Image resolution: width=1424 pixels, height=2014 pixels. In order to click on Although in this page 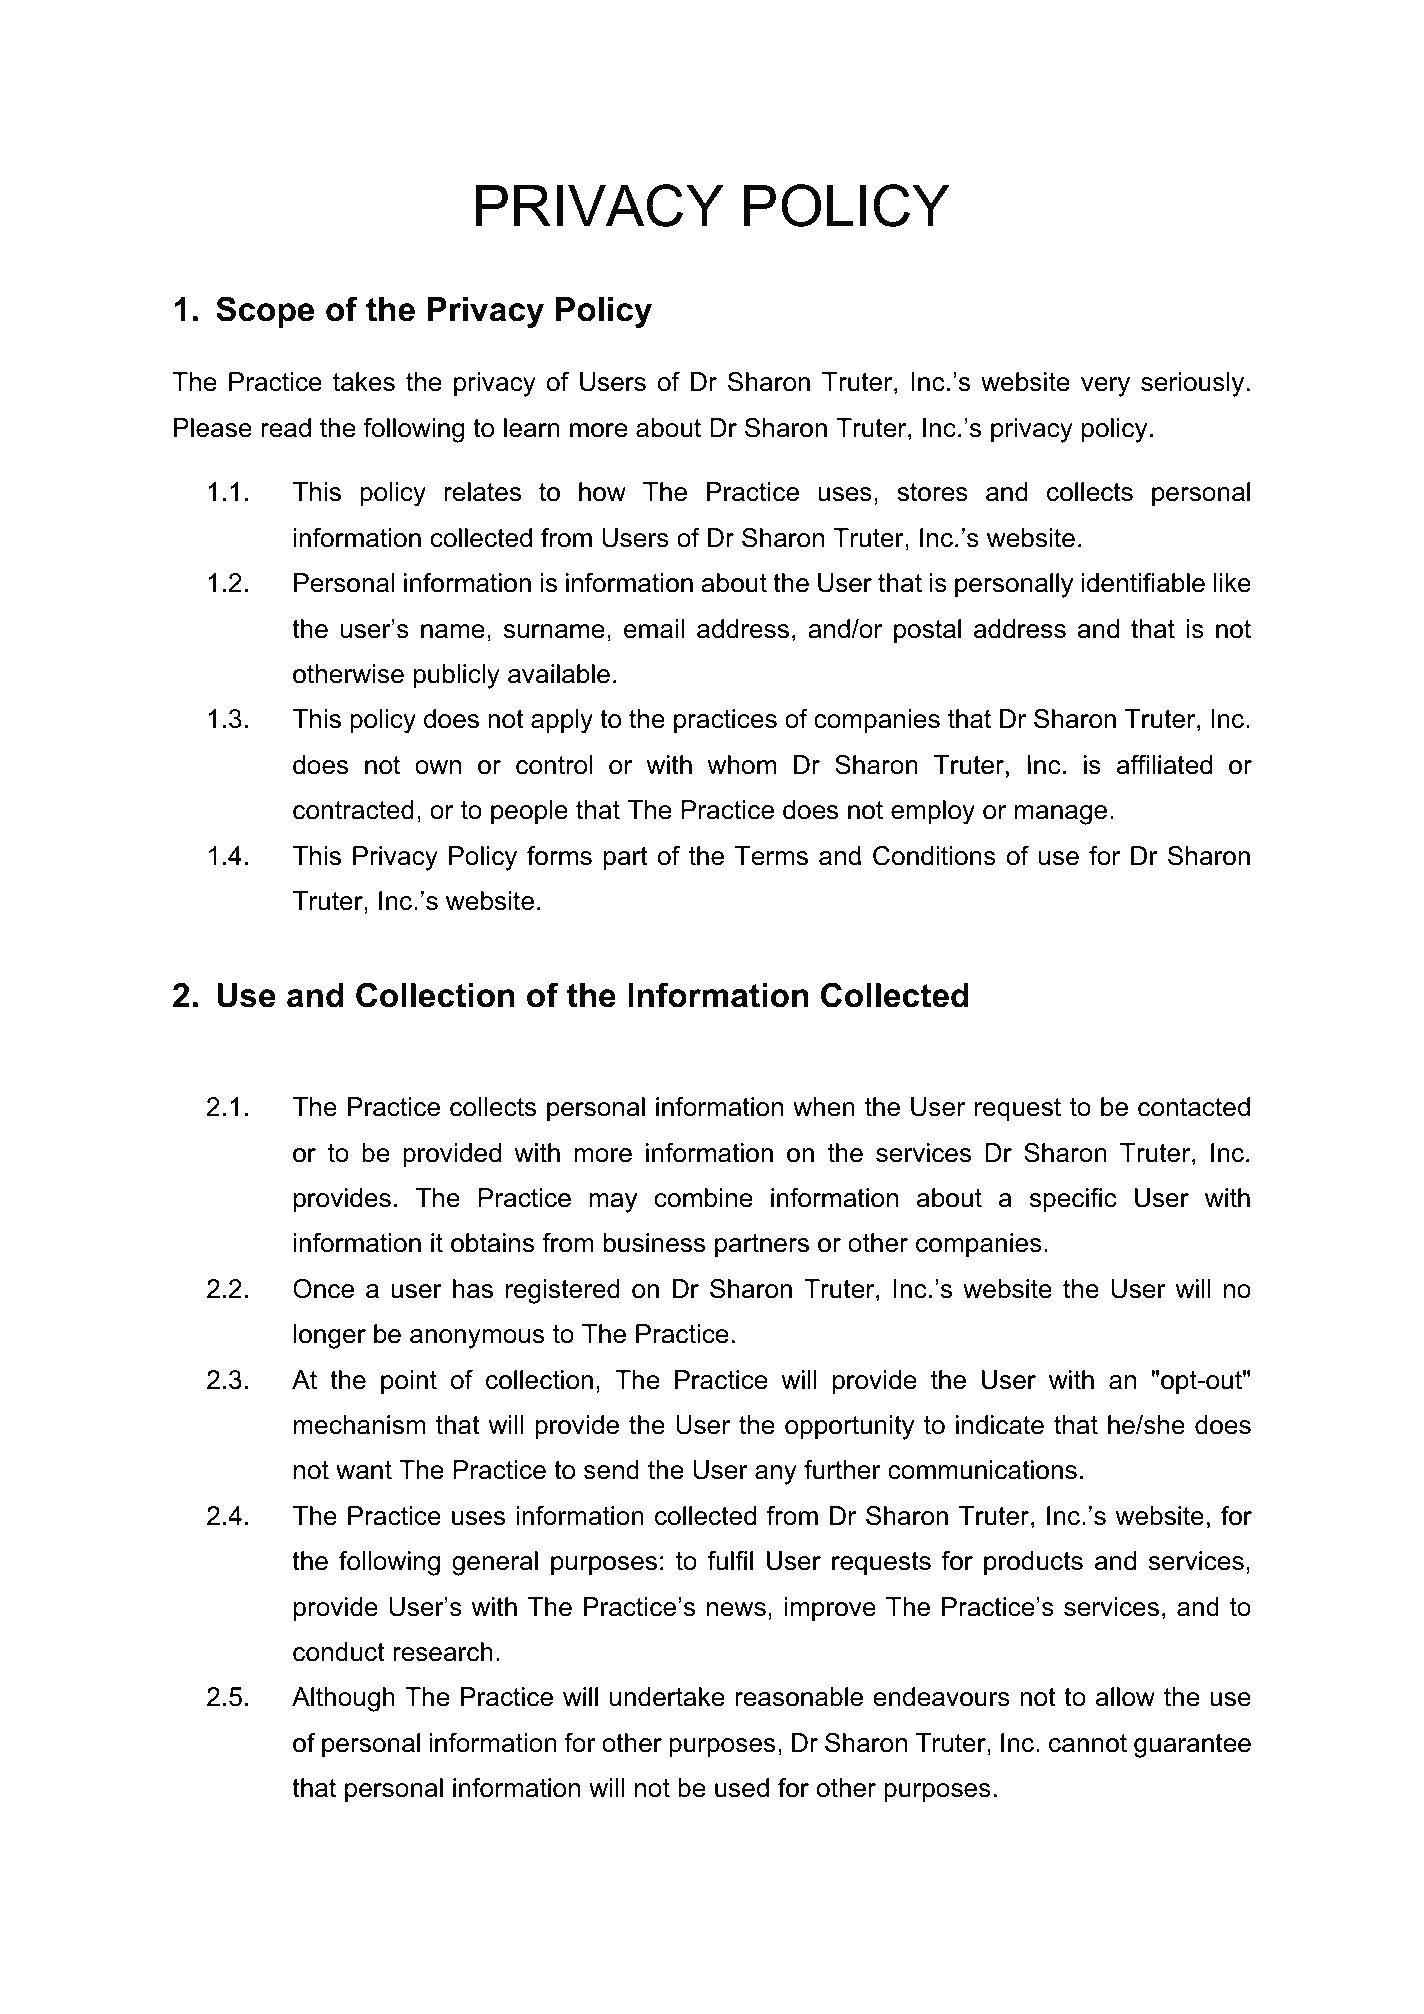, I will do `click(343, 1699)`.
